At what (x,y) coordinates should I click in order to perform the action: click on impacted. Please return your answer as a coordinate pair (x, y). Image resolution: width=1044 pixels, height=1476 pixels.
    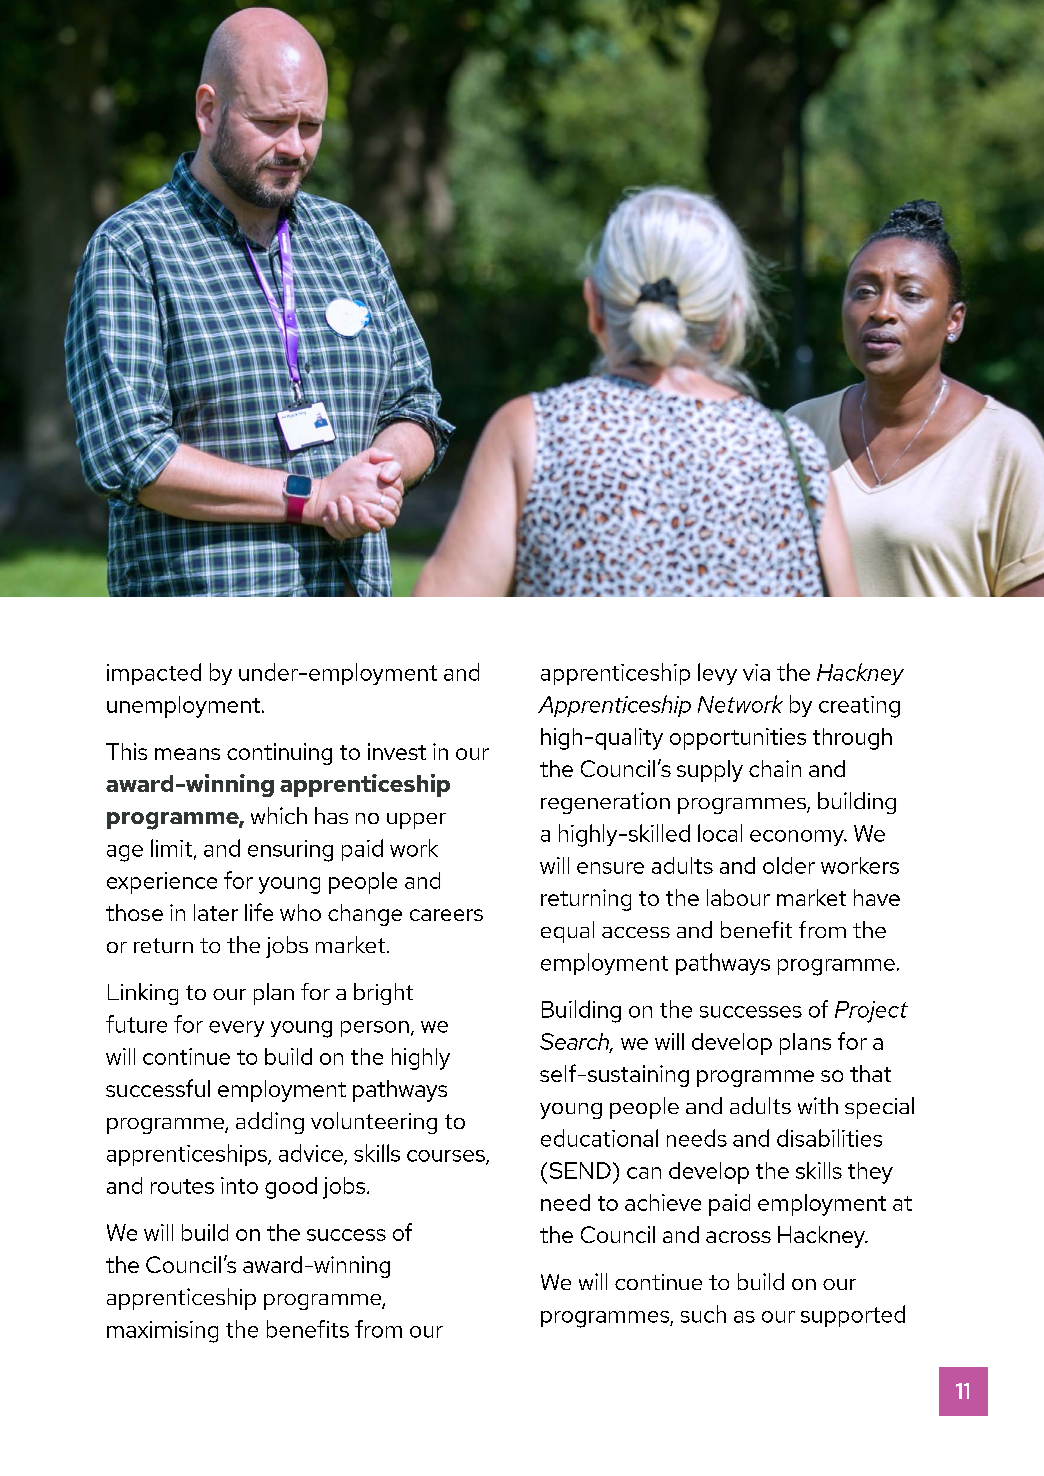
    Looking at the image, I should click on (154, 674).
